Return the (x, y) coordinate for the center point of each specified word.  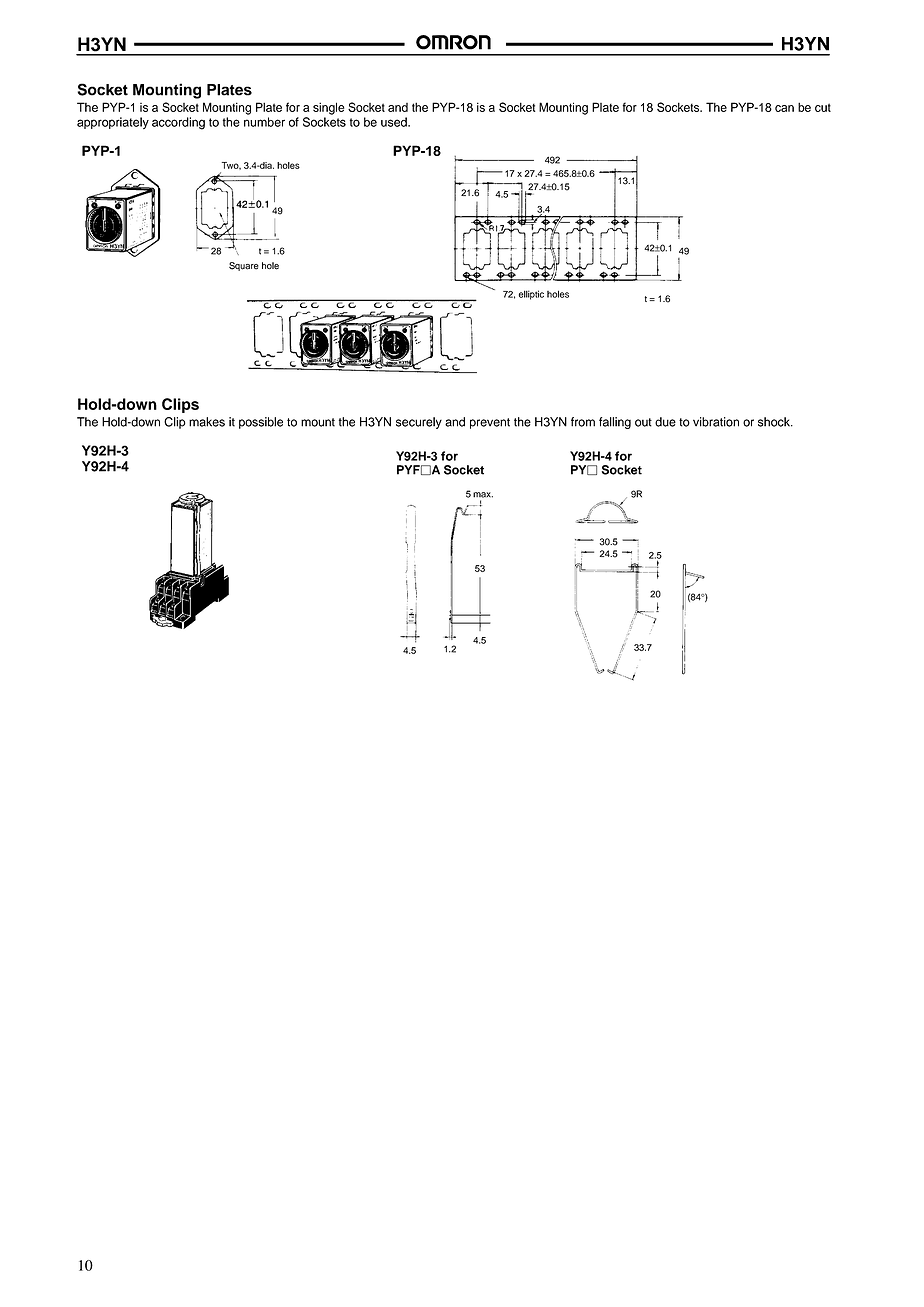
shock (775, 422)
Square (244, 266)
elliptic (531, 295)
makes (207, 422)
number (264, 122)
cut (823, 107)
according (178, 123)
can (784, 108)
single (329, 108)
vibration (716, 422)
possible (261, 423)
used (395, 122)
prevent (490, 423)
